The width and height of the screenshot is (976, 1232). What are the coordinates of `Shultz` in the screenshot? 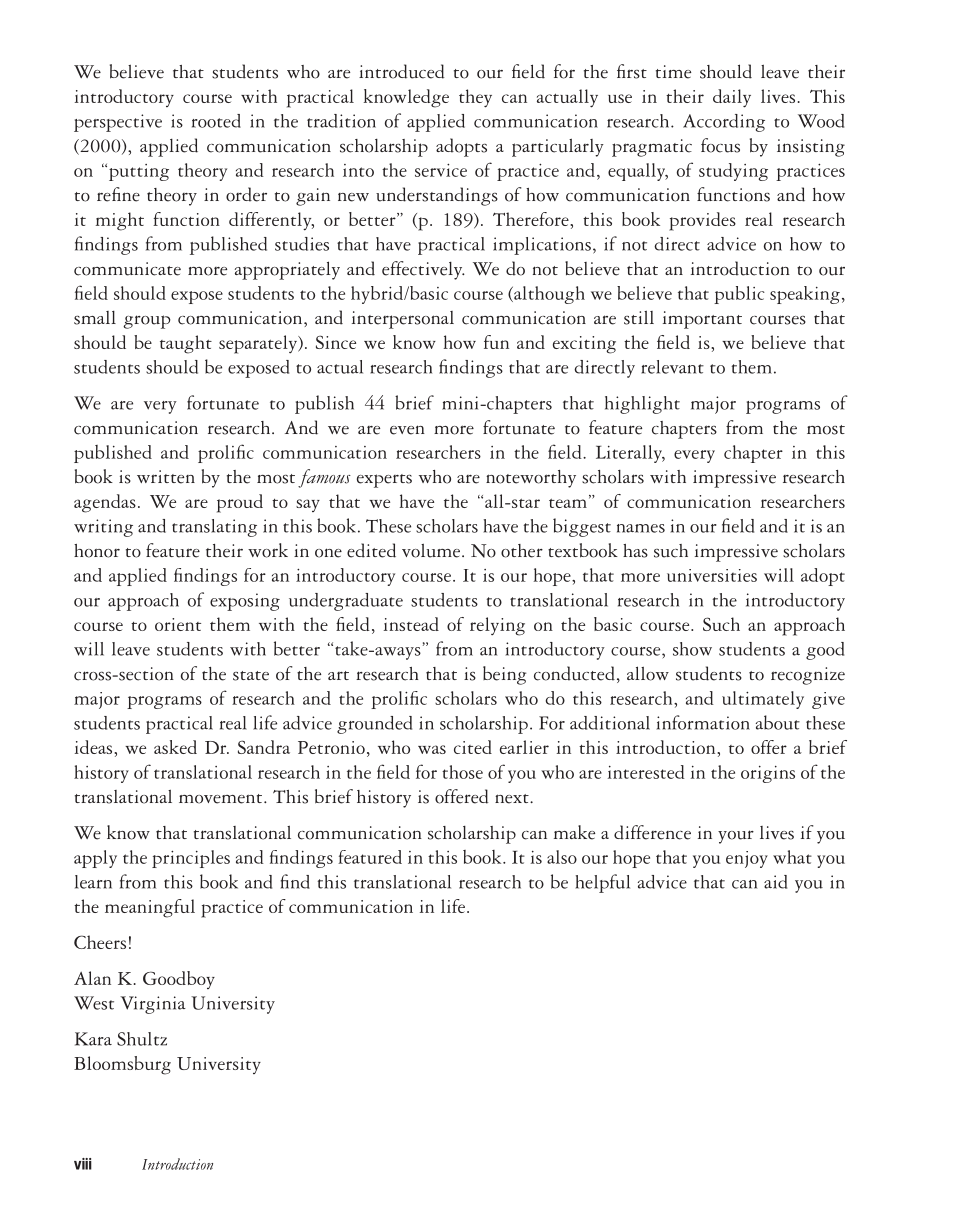 It's located at (142, 1039).
